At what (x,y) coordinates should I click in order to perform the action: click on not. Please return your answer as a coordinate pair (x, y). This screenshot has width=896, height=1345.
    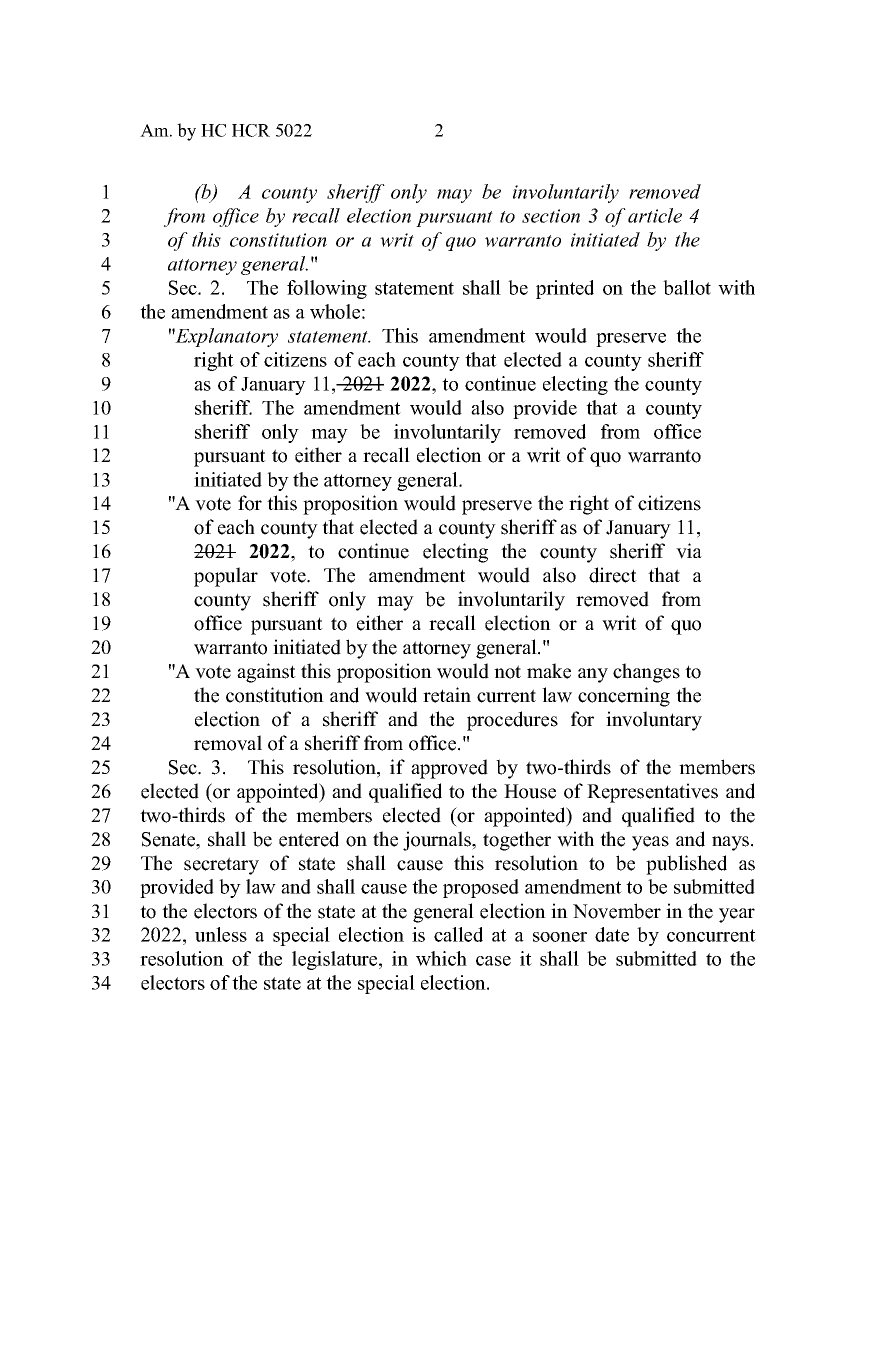
    Looking at the image, I should click on (507, 672).
